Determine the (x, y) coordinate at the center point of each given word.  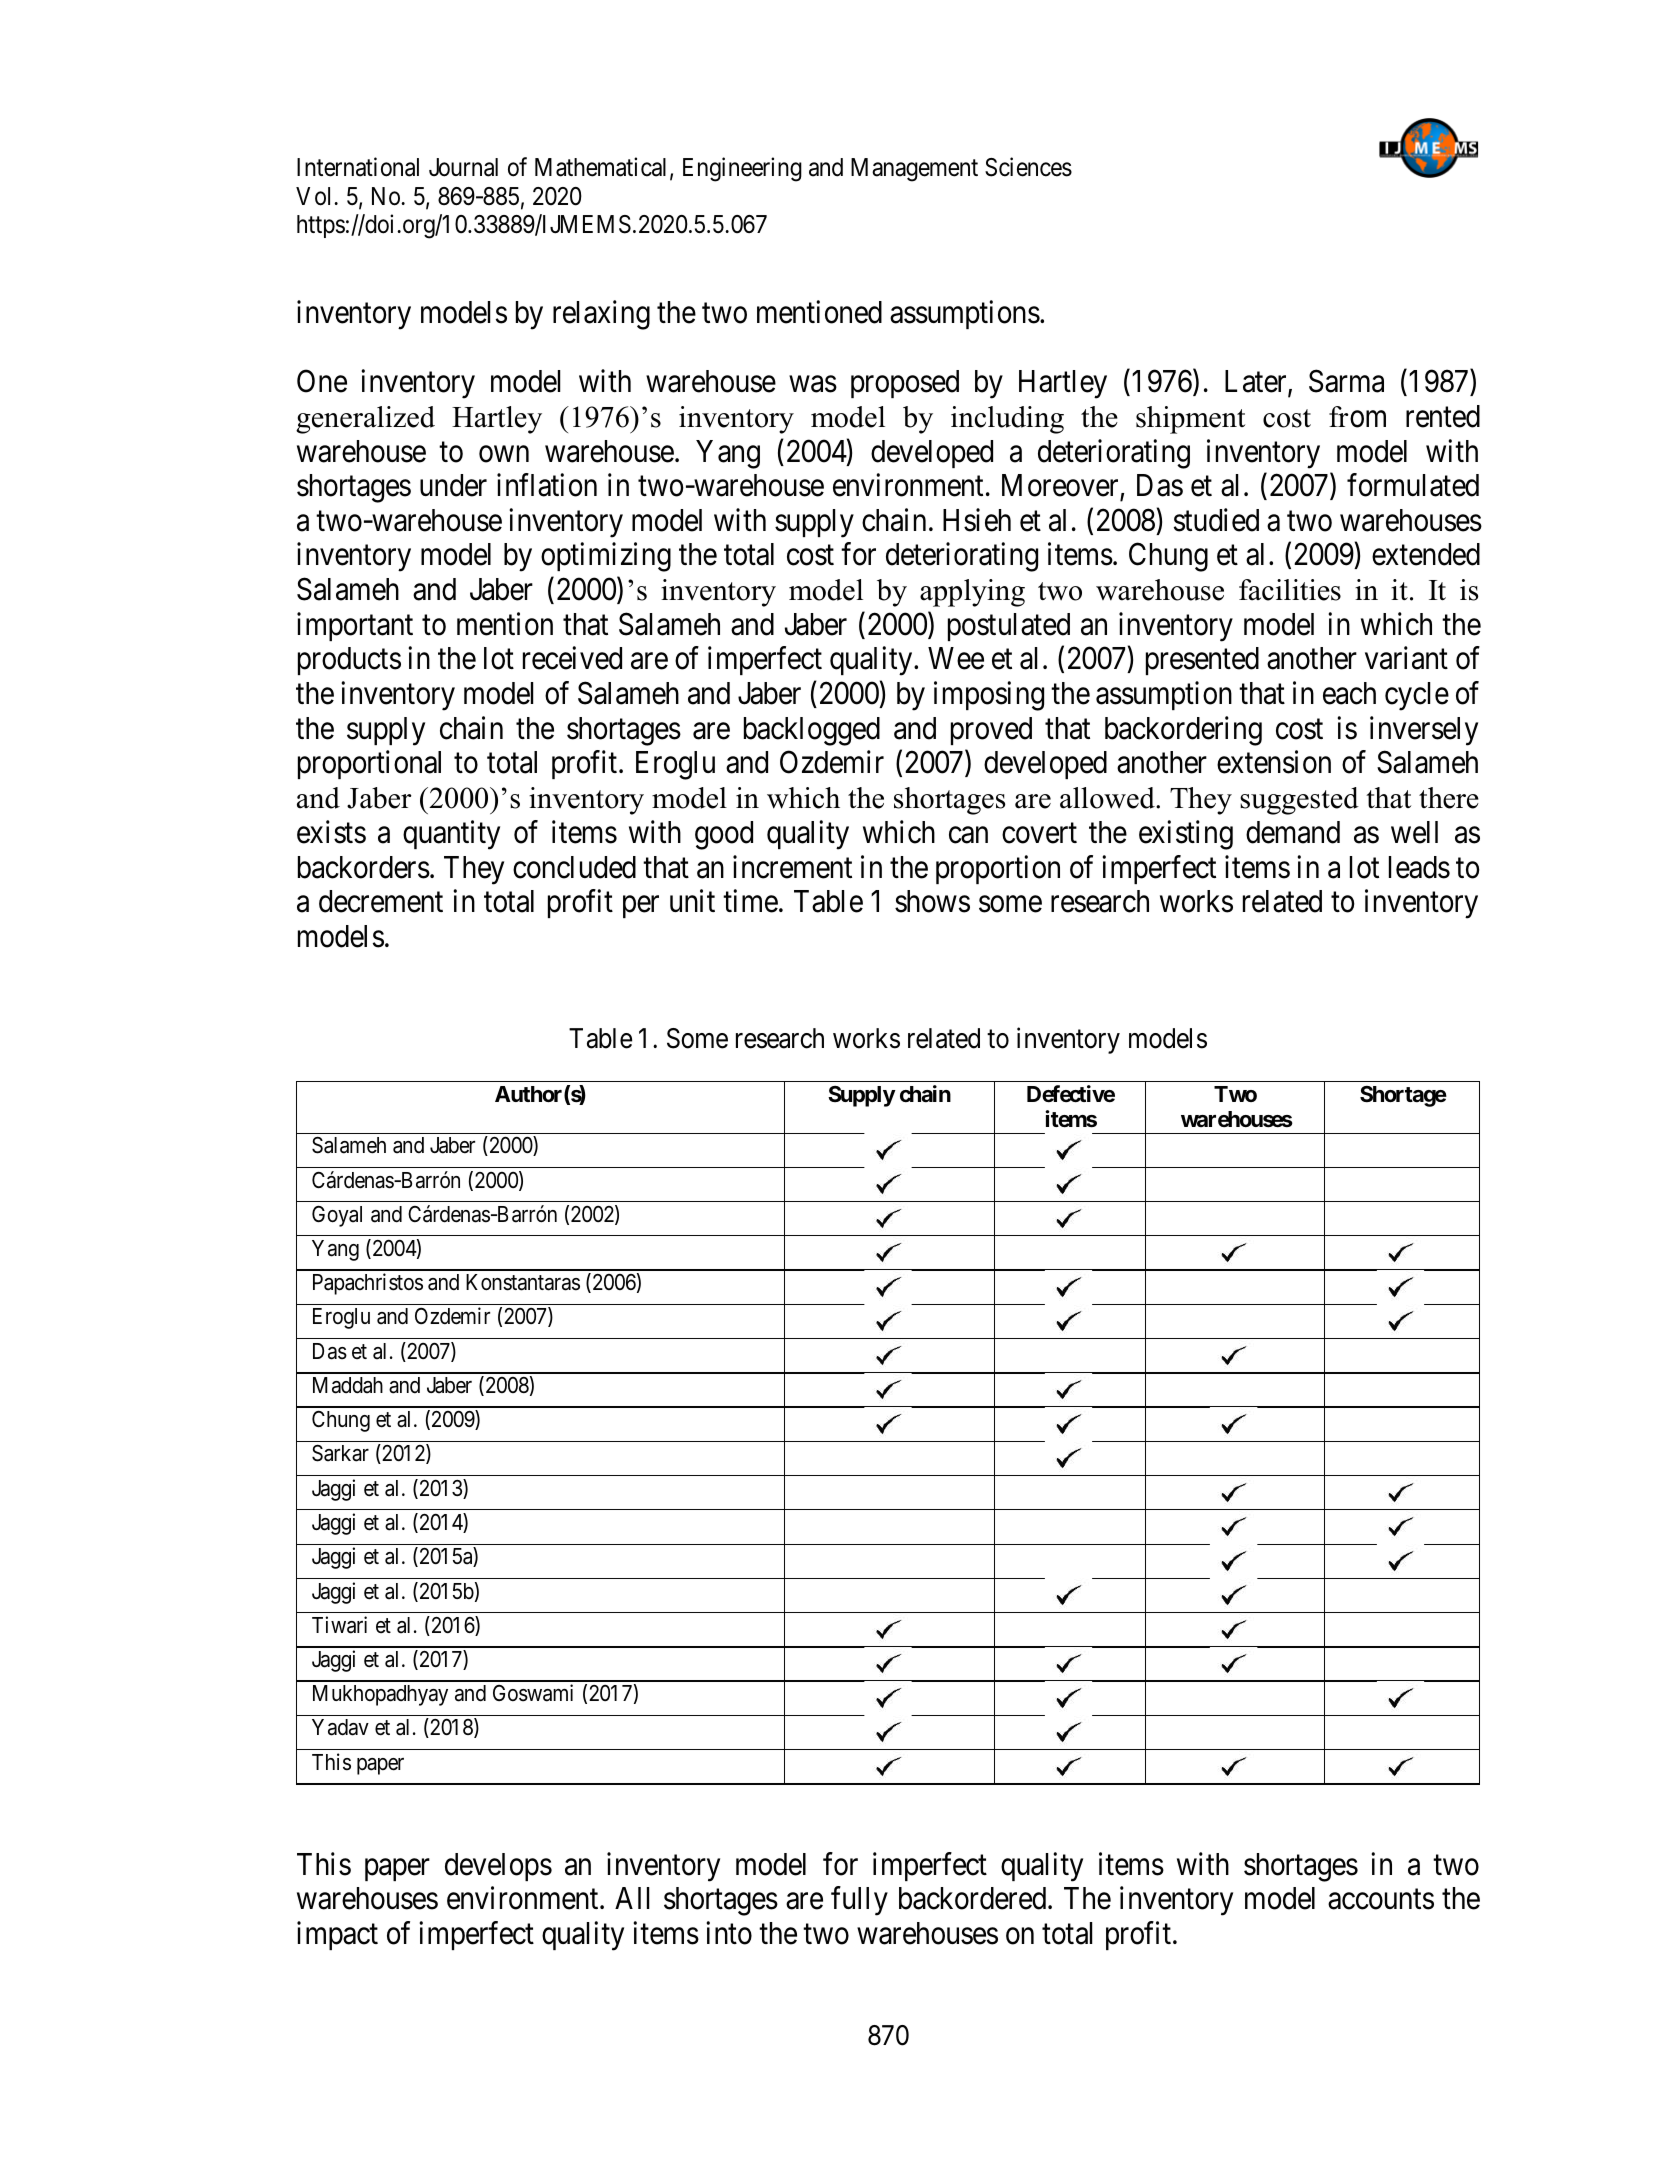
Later (1257, 382)
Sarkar (340, 1453)
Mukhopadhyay (380, 1695)
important (355, 626)
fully (859, 1901)
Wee (956, 658)
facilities (1290, 590)
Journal (463, 167)
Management (914, 170)
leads (1419, 867)
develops (498, 1867)
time (750, 901)
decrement (381, 901)
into (729, 1933)
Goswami (533, 1693)
